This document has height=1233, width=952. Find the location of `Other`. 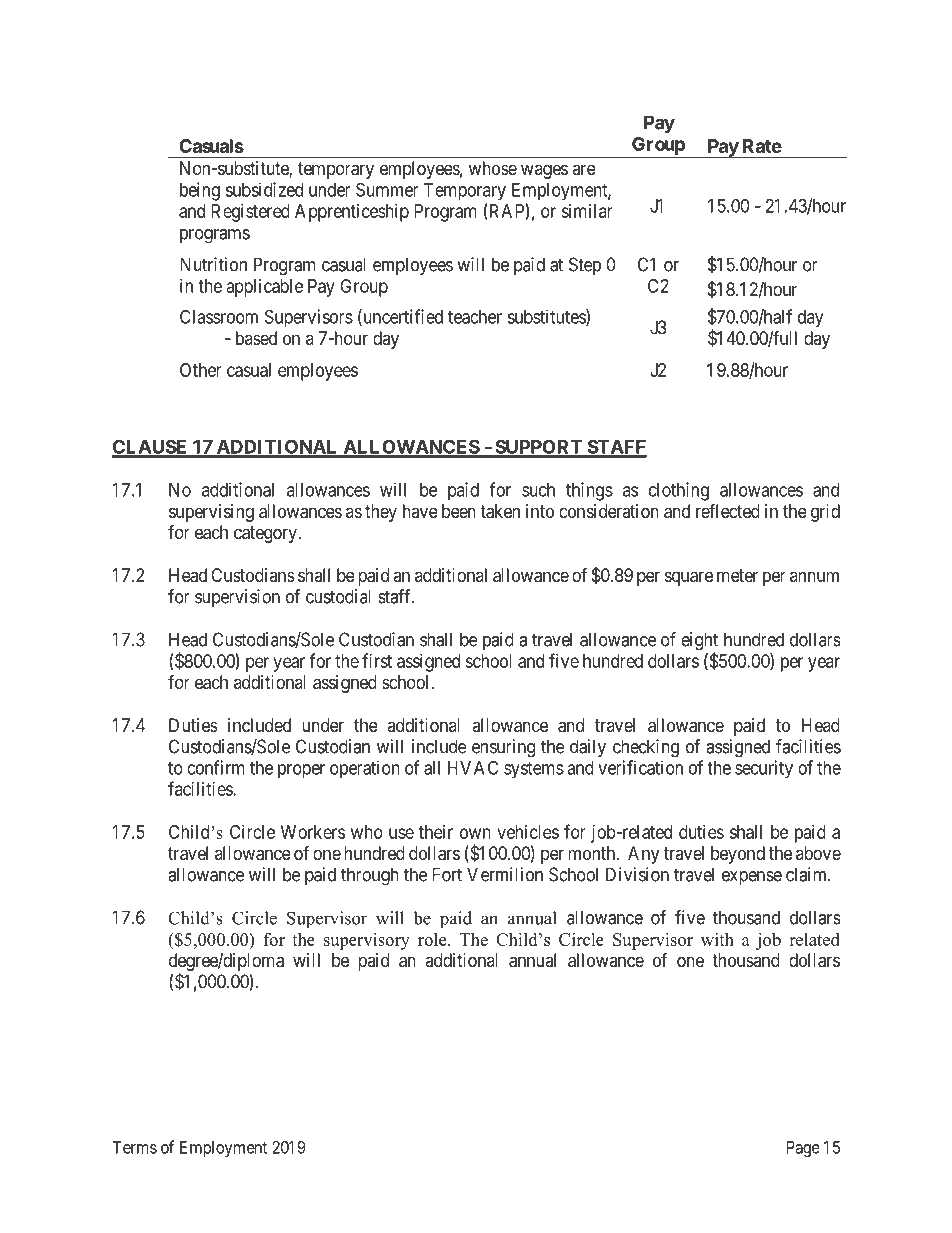

Other is located at coordinates (201, 370).
